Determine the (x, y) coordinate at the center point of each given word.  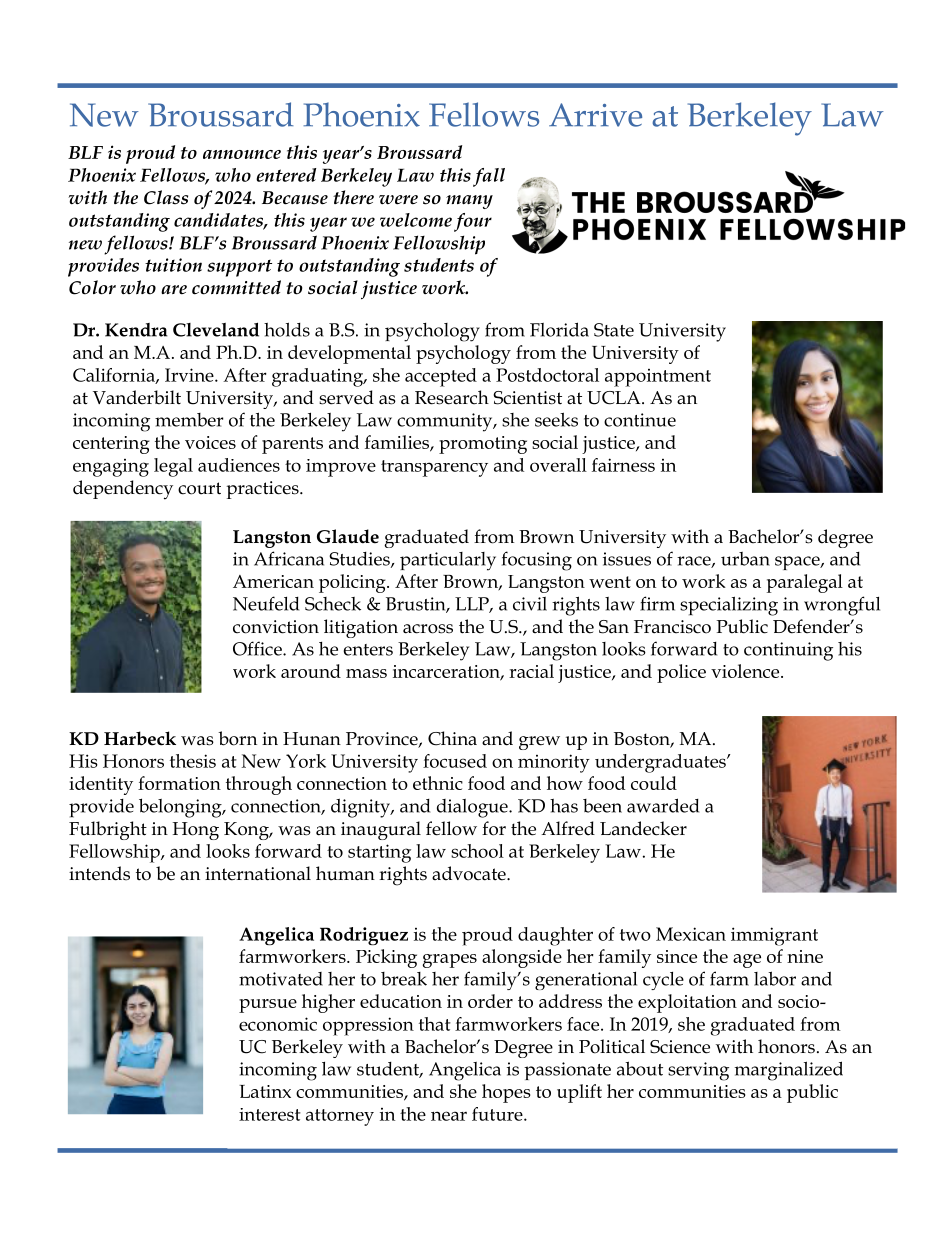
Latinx (265, 1091)
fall (489, 177)
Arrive (595, 115)
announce (242, 154)
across (428, 629)
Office (258, 648)
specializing (729, 606)
